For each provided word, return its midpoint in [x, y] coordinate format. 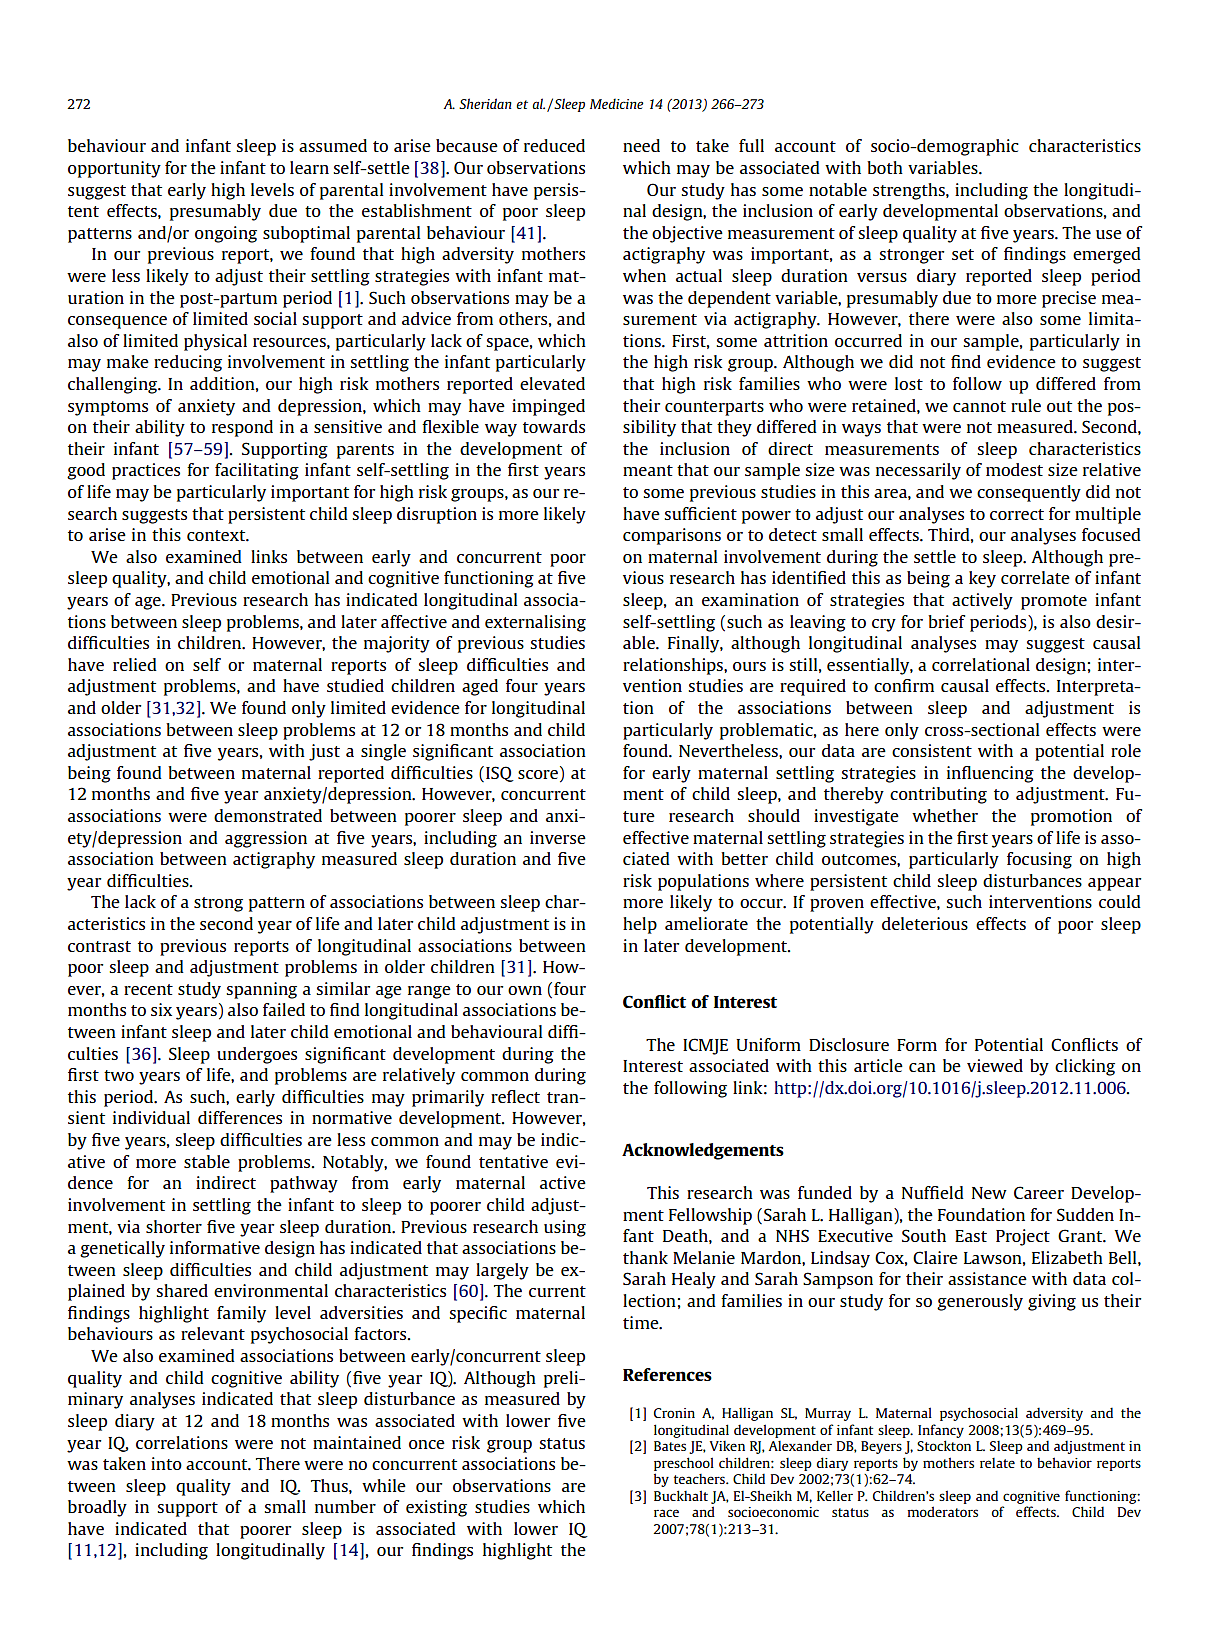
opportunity [114, 169]
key [982, 579]
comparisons [672, 536]
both [885, 167]
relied [135, 664]
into [166, 1463]
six [161, 1009]
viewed [995, 1065]
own [525, 990]
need [641, 145]
